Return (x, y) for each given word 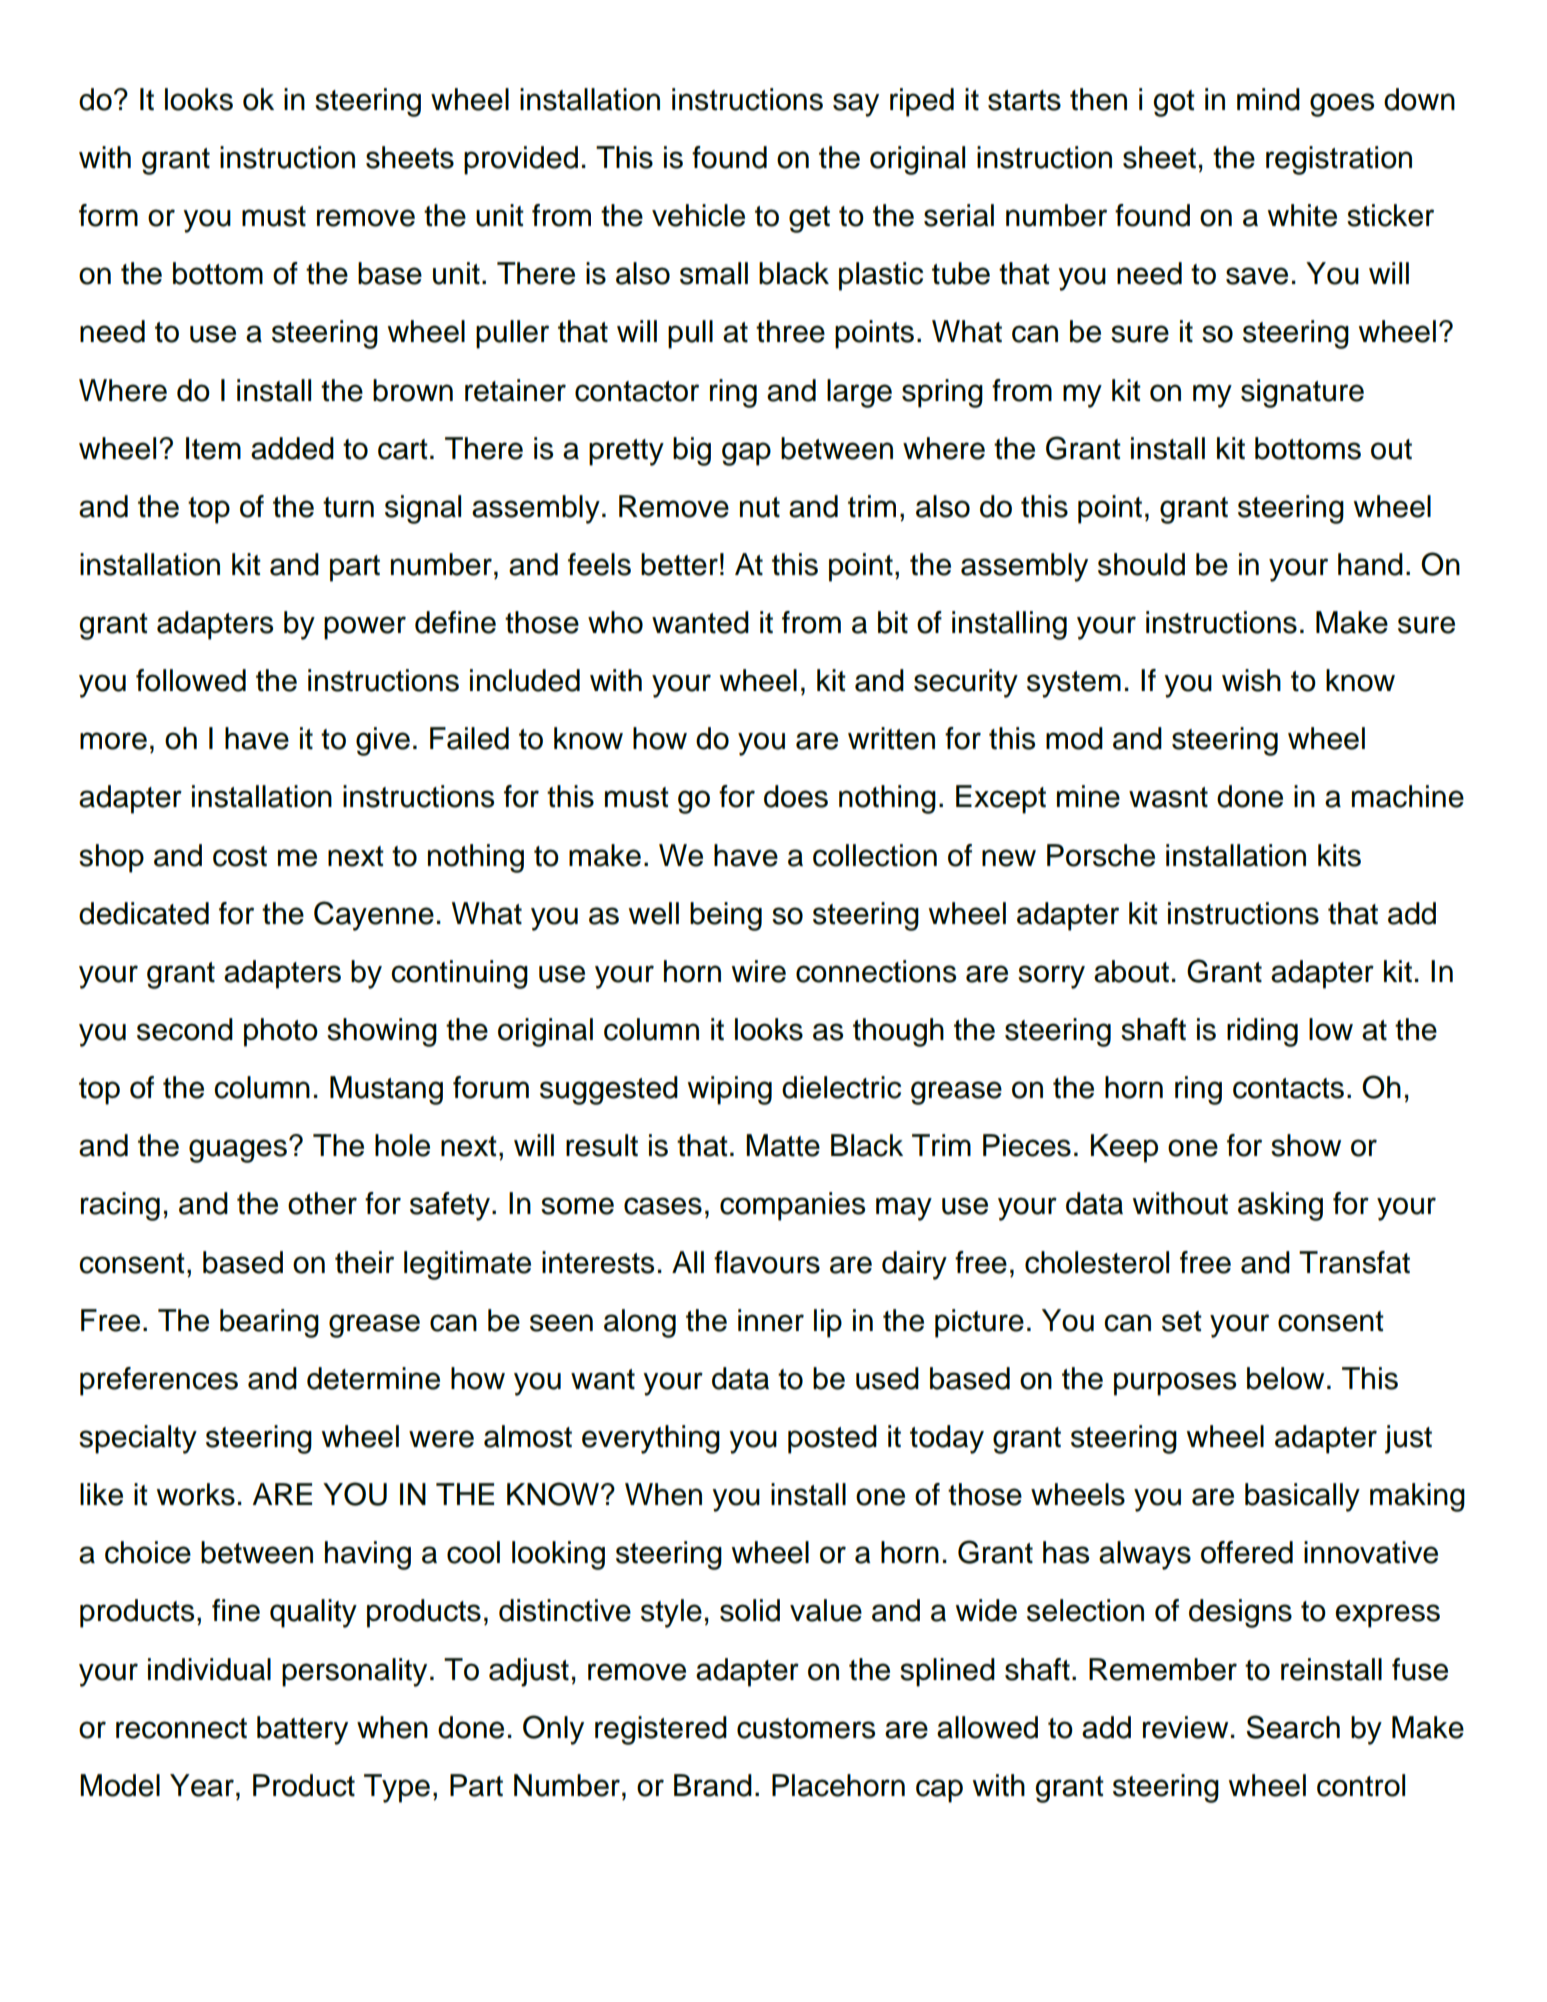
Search (1293, 1727)
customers (806, 1728)
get (809, 219)
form (108, 215)
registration (1339, 160)
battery (302, 1730)
